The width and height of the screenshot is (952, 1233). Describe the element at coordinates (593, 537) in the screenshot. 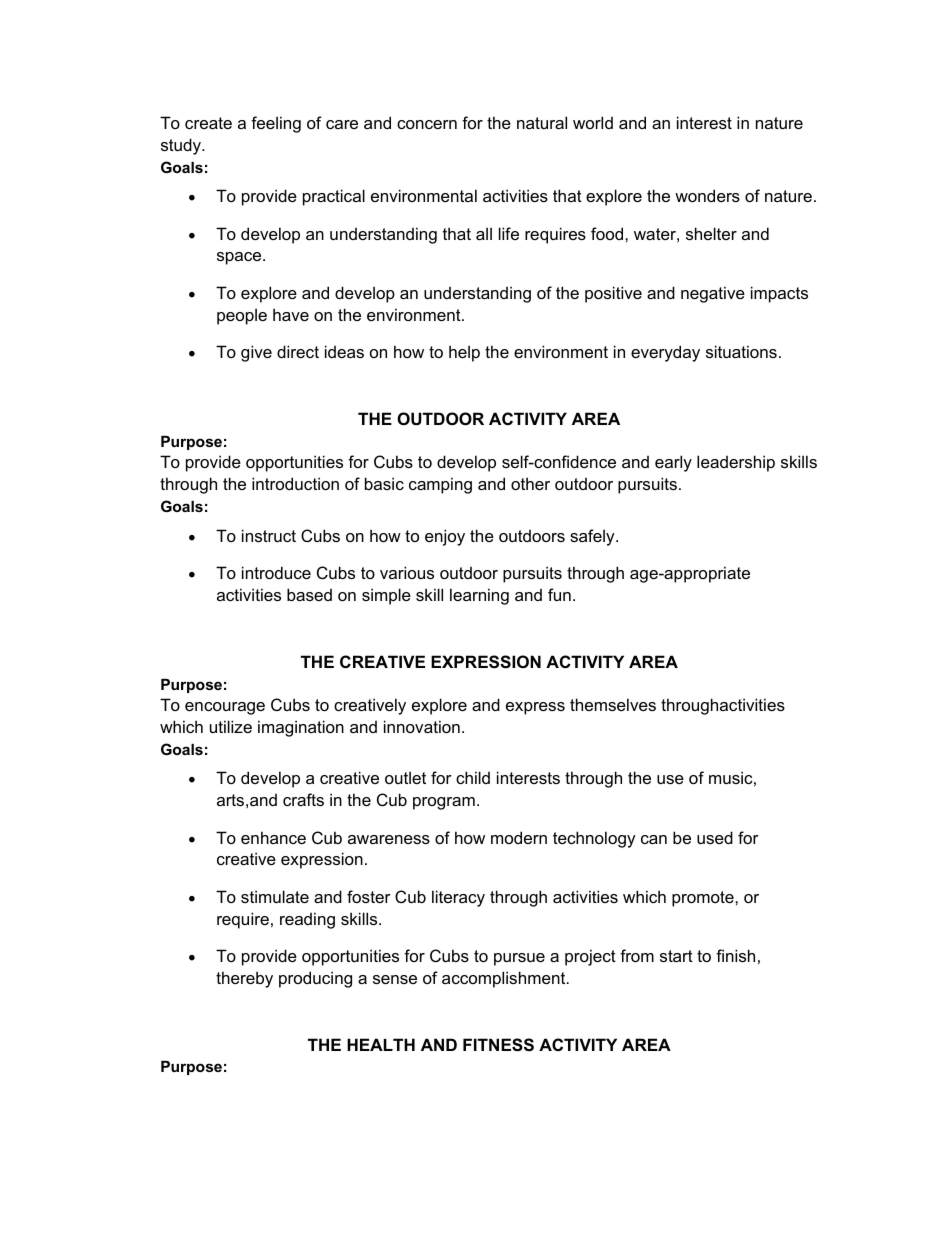

I see `safely` at that location.
